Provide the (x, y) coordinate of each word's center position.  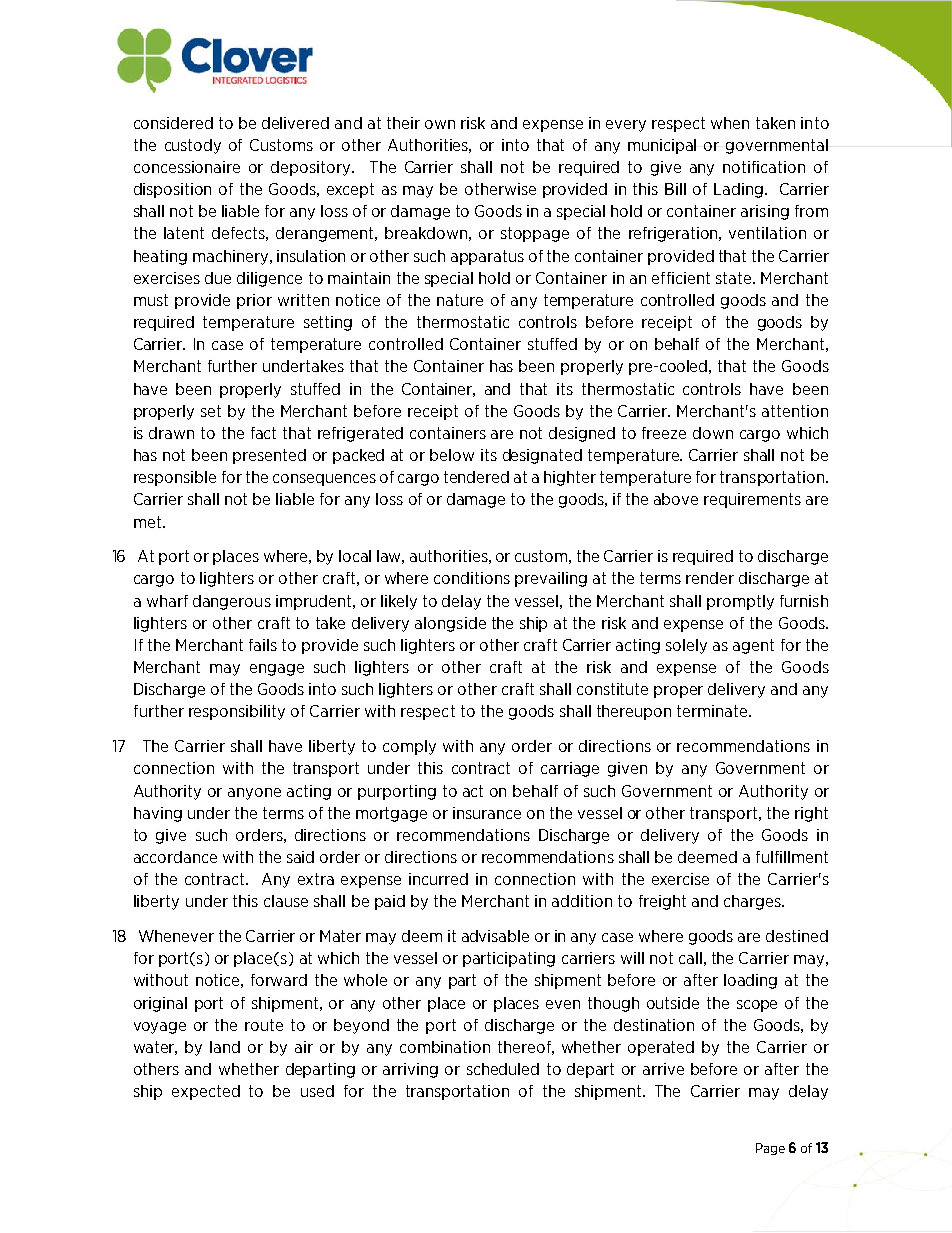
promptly (740, 602)
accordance (175, 857)
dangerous (232, 602)
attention (795, 411)
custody (193, 146)
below (452, 455)
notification (764, 167)
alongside (450, 624)
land (225, 1047)
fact (263, 433)
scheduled (503, 1069)
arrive (663, 1069)
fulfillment (792, 857)
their (403, 123)
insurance (487, 813)
